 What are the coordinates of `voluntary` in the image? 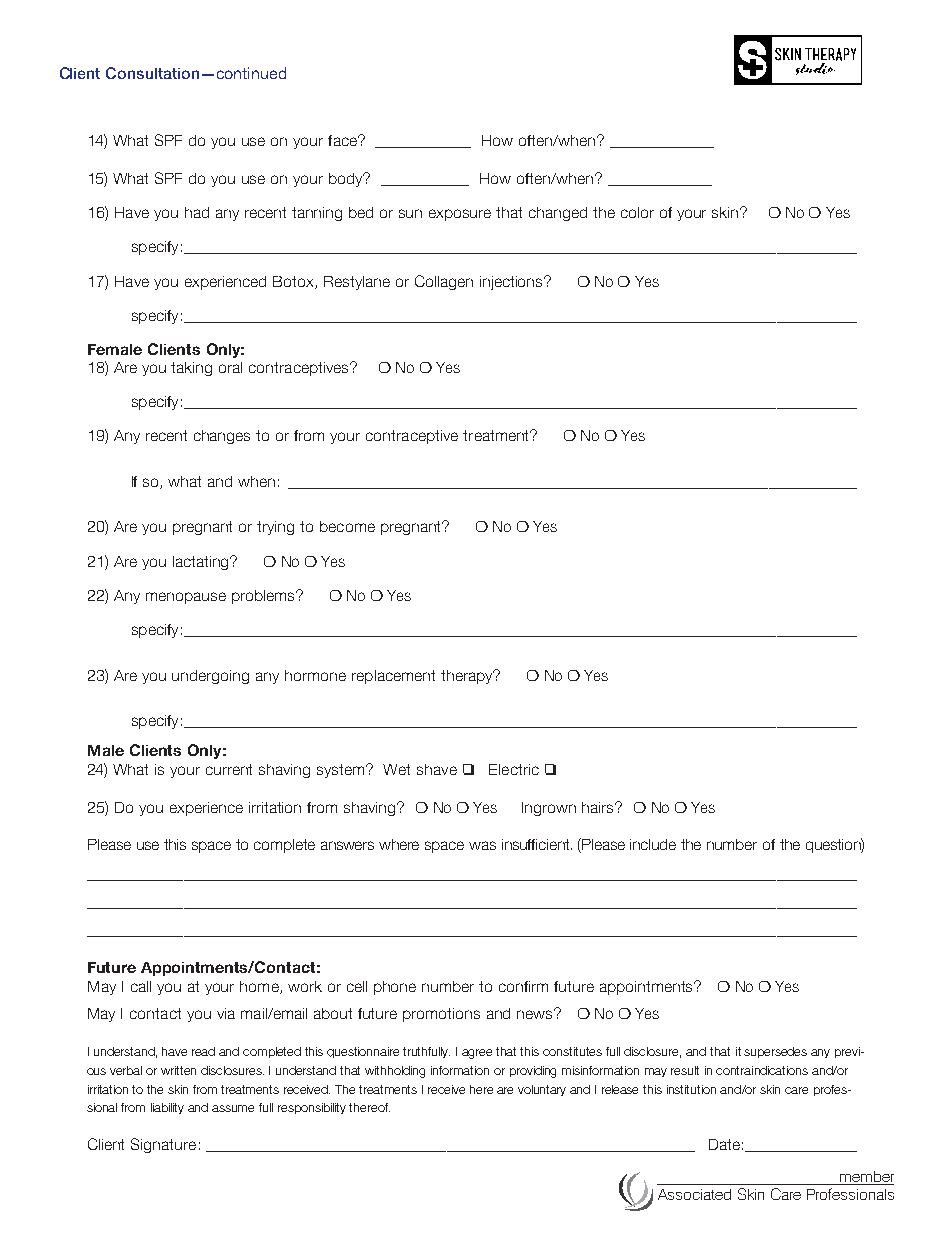 It's located at (542, 1090).
